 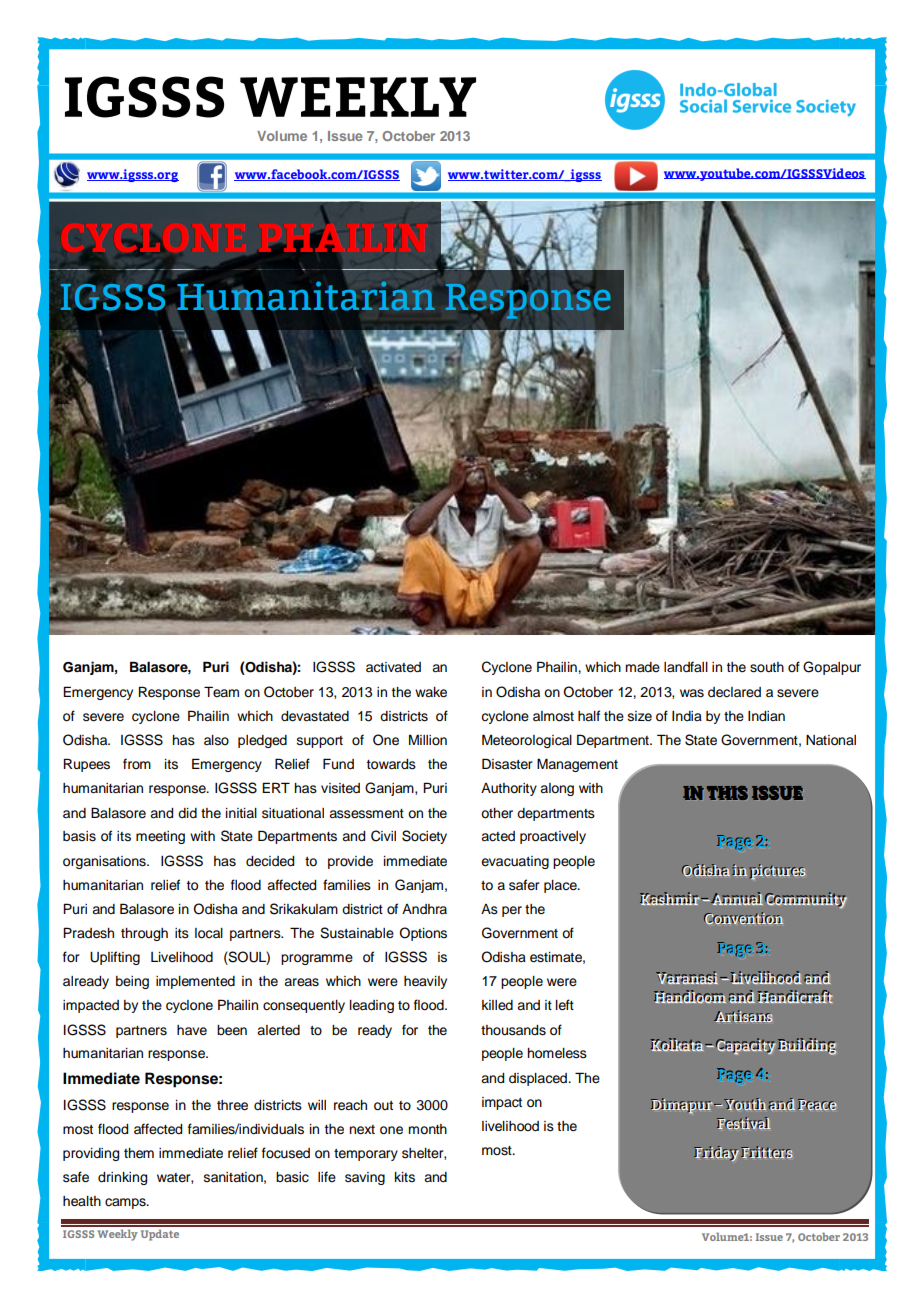 I want to click on declared, so click(x=734, y=692).
